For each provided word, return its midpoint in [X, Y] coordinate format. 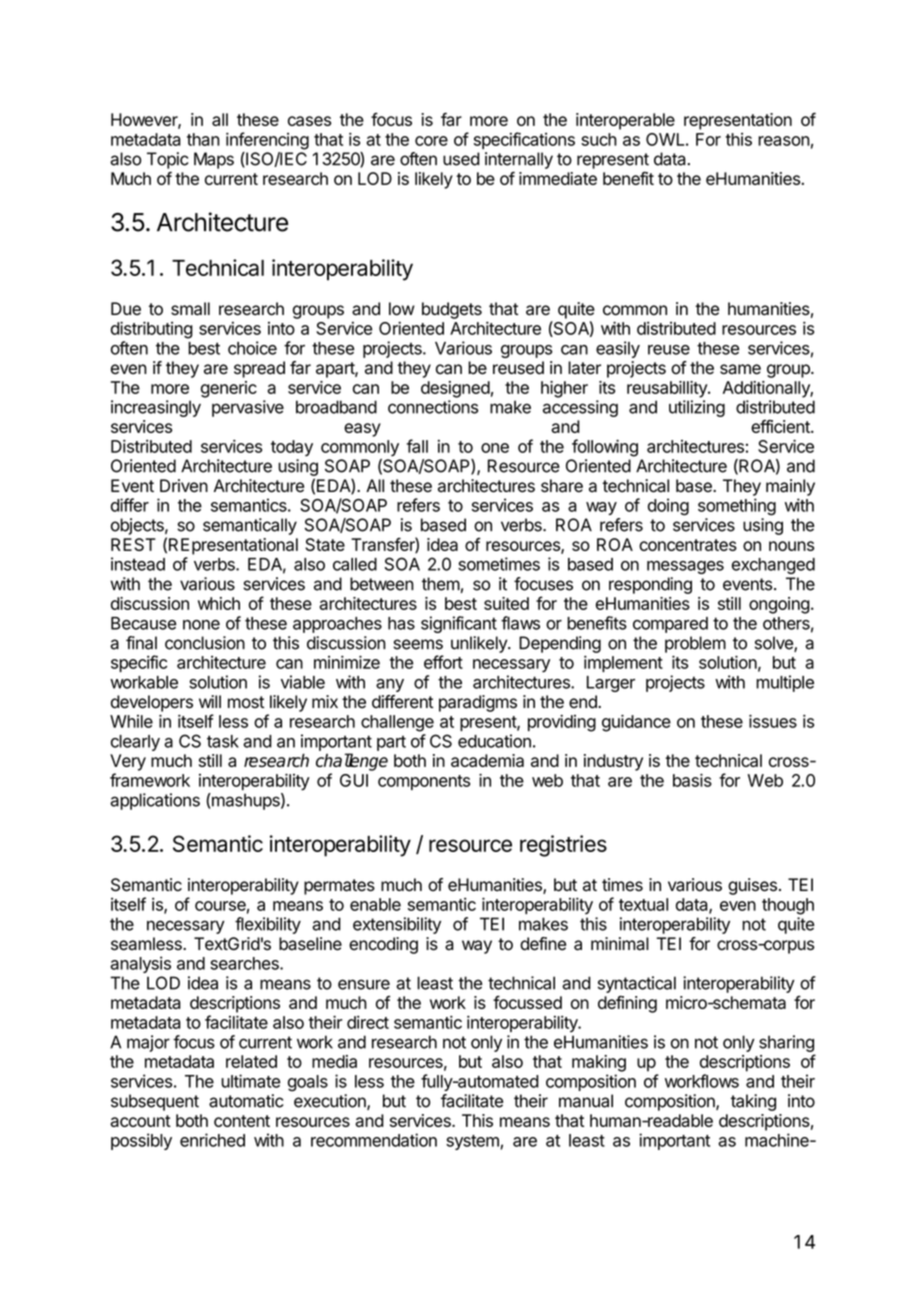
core [431, 141]
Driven [184, 486]
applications [155, 801]
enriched [212, 1140]
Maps [214, 160]
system [473, 1142]
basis [692, 780]
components [424, 782]
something [737, 507]
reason [784, 141]
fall [417, 446]
